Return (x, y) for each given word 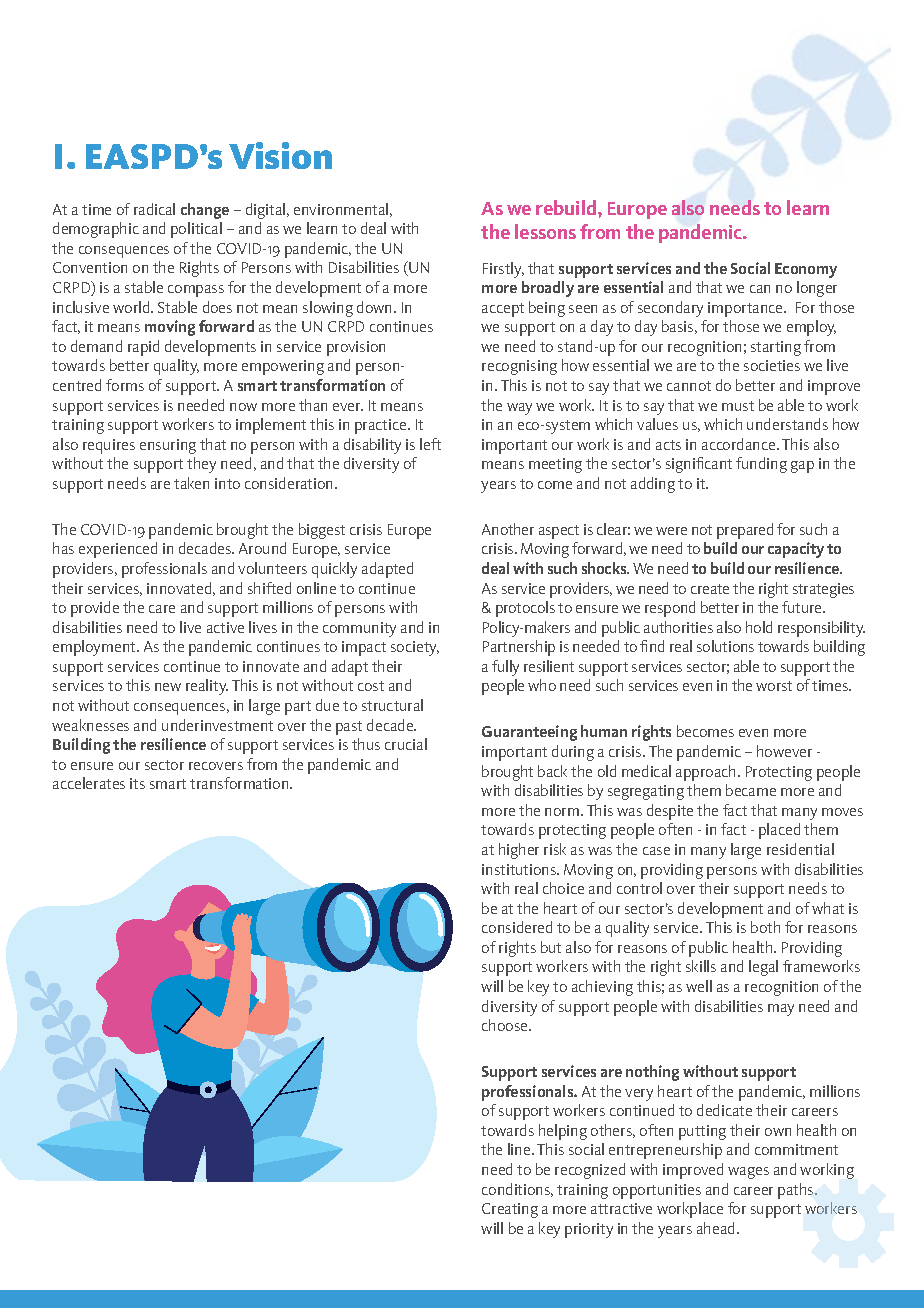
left (430, 444)
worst (774, 686)
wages (748, 1173)
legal (763, 968)
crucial (406, 744)
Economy (806, 270)
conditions (517, 1190)
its (137, 783)
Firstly (503, 270)
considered (517, 927)
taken (191, 483)
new (168, 687)
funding (761, 465)
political (196, 230)
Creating (510, 1210)
